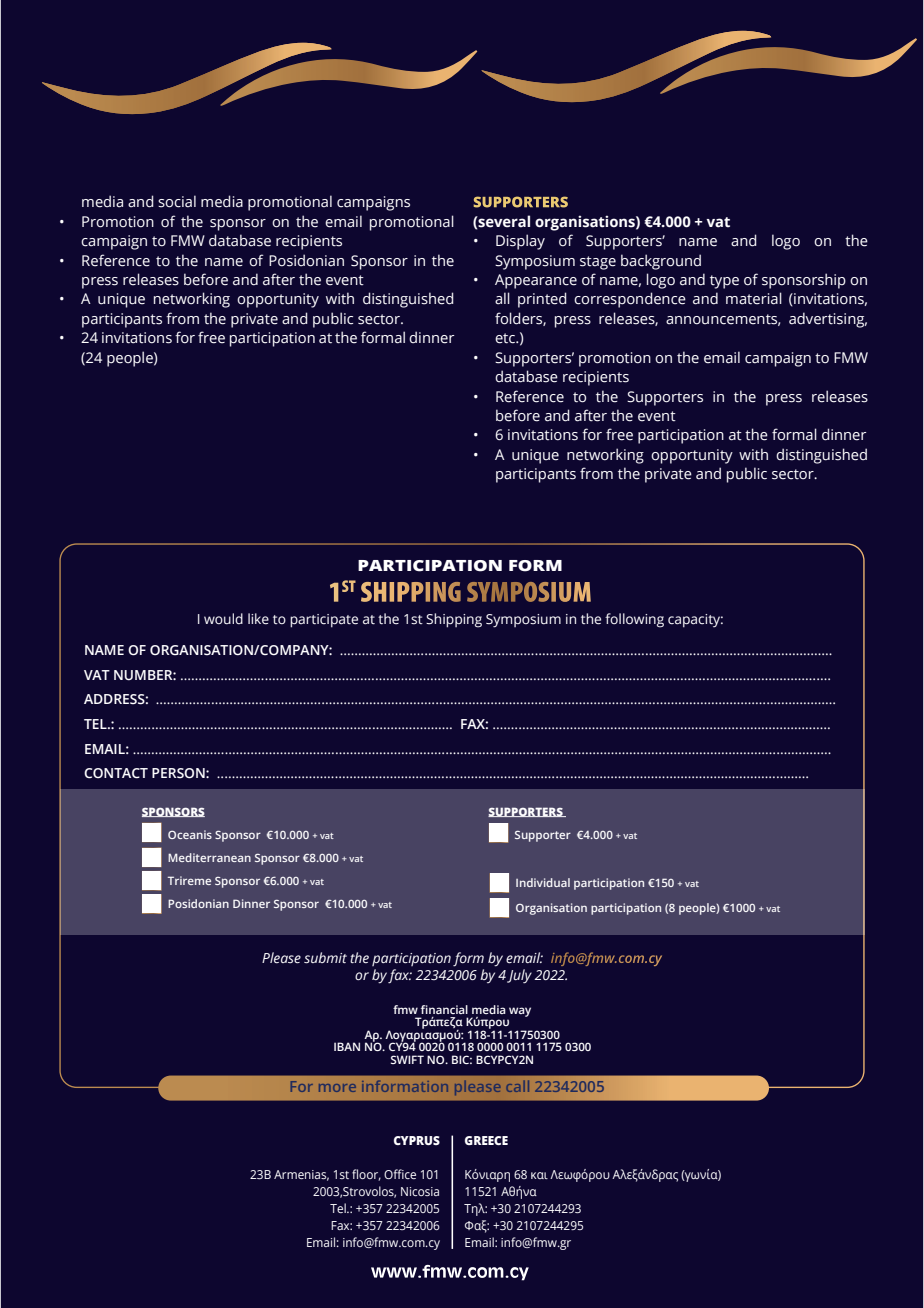 The image size is (924, 1308). Describe the element at coordinates (337, 1088) in the image. I see `more` at that location.
